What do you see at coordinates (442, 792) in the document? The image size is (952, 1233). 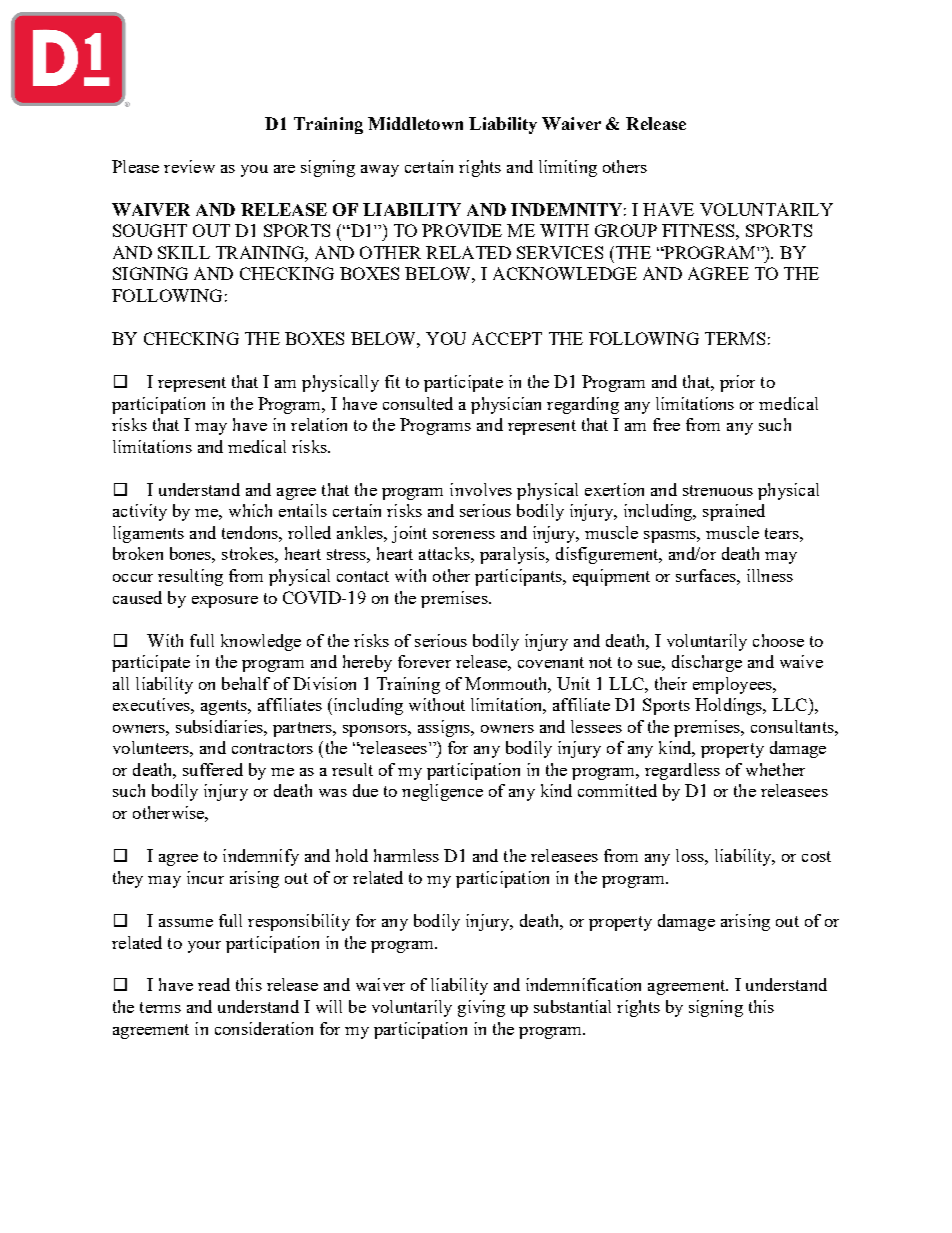 I see `negligence` at bounding box center [442, 792].
